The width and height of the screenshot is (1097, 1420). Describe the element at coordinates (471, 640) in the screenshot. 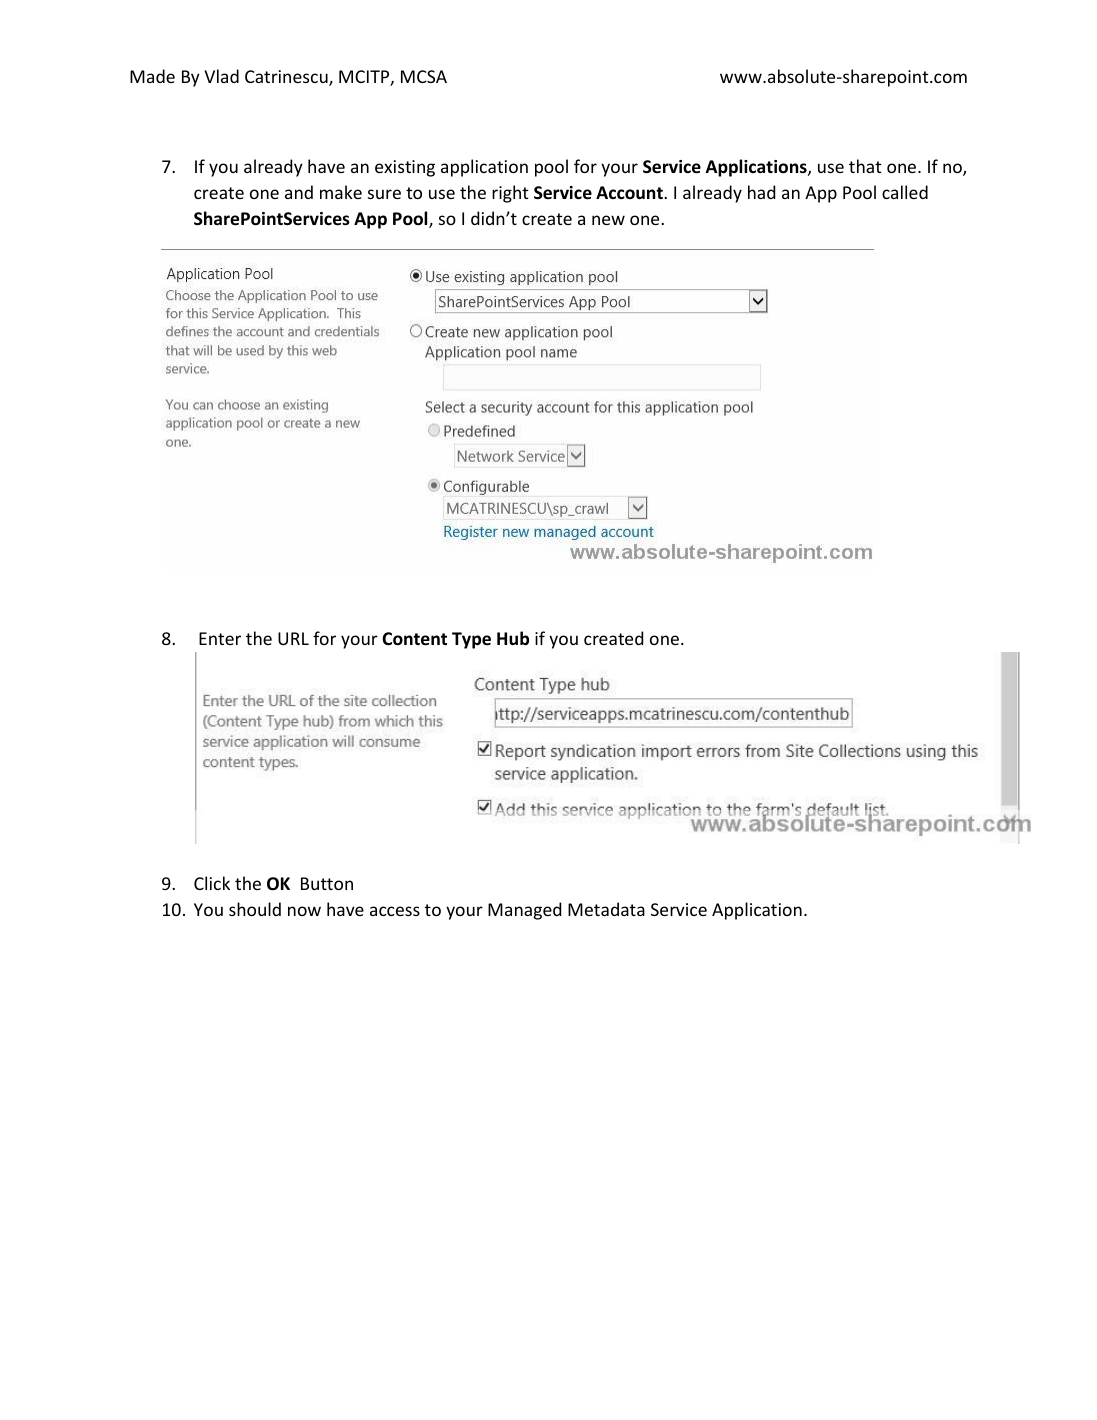

I see `Type` at that location.
